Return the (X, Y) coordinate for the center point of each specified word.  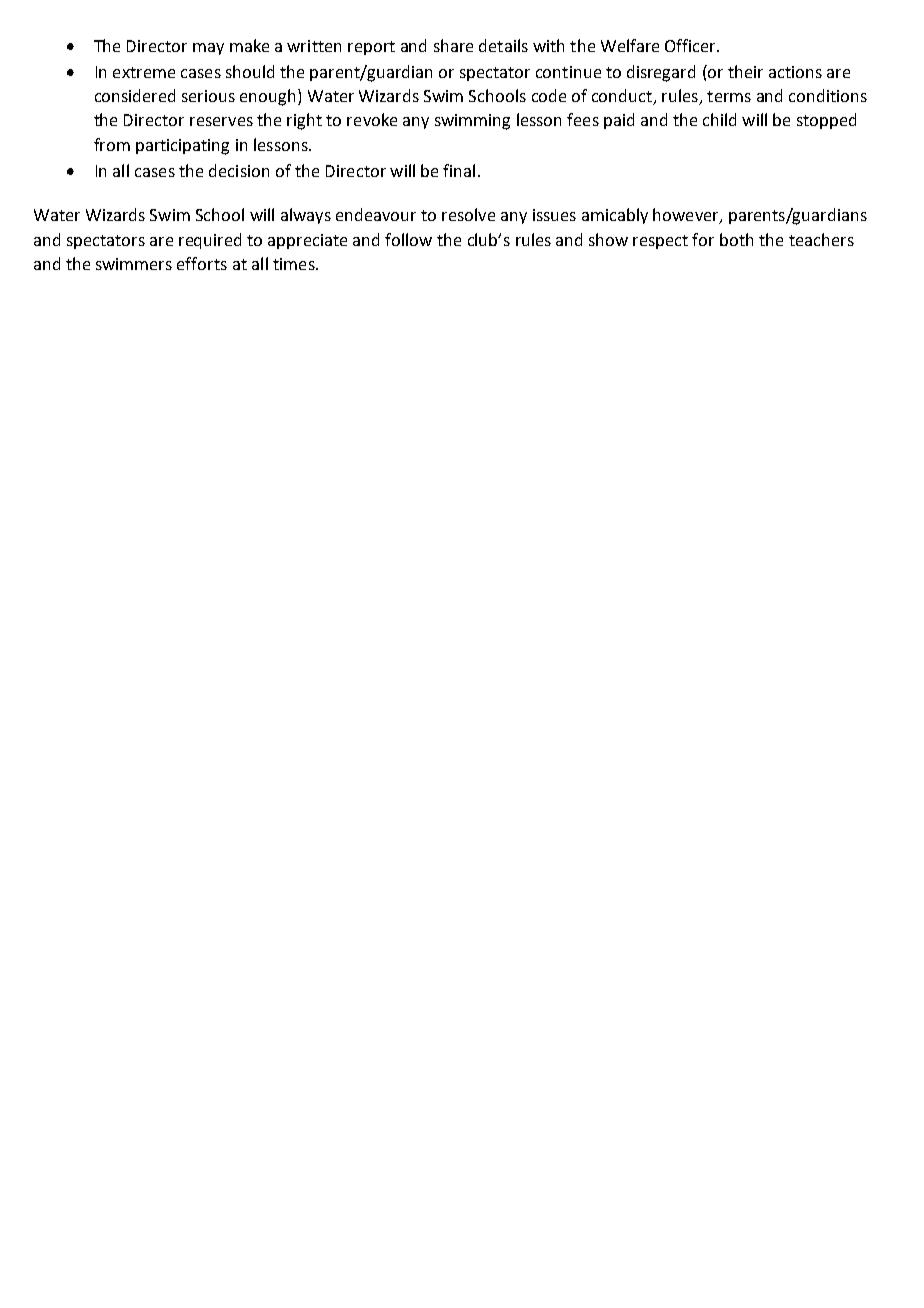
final (459, 170)
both (736, 239)
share (453, 45)
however (687, 216)
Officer (691, 45)
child (719, 119)
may (208, 49)
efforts (202, 263)
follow (408, 239)
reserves (221, 121)
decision (239, 170)
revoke (372, 119)
